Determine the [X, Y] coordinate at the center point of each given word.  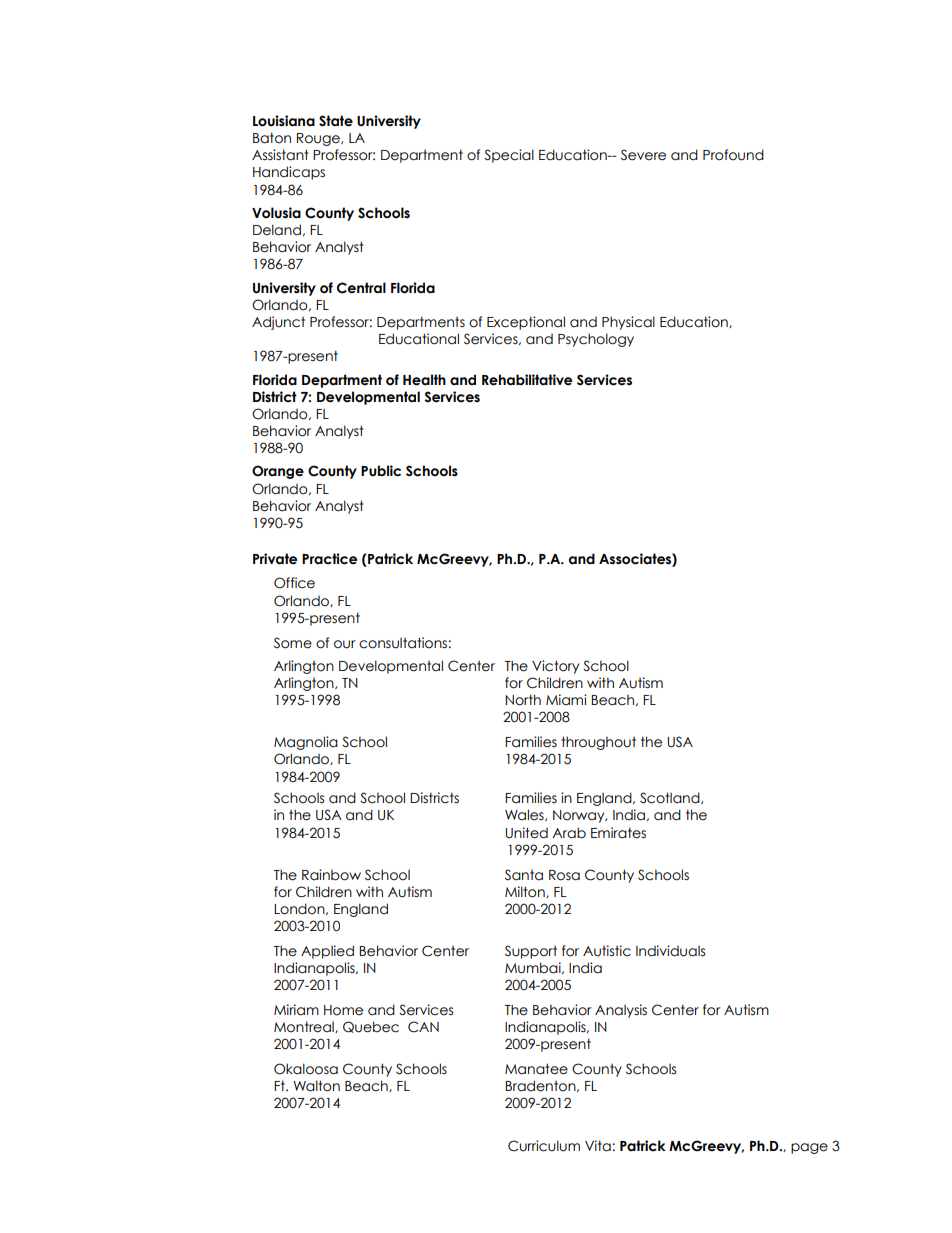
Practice [329, 559]
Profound [733, 155]
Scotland [671, 798]
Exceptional [526, 323]
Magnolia [306, 743]
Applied [327, 952]
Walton [316, 1086]
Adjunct [278, 323]
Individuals [670, 951]
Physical [628, 323]
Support [531, 952]
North [523, 700]
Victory [555, 667]
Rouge [319, 139]
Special [509, 156]
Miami [566, 700]
